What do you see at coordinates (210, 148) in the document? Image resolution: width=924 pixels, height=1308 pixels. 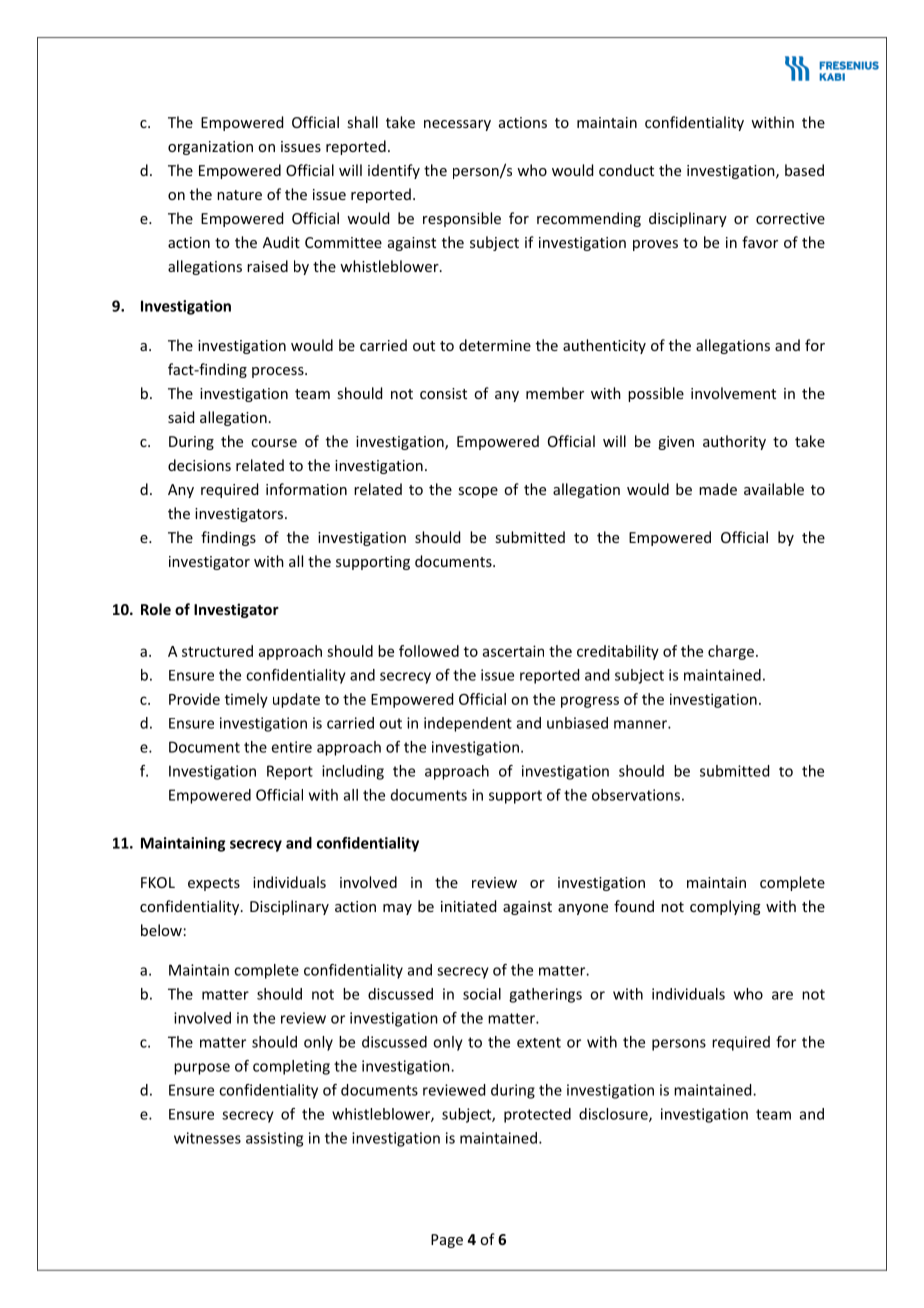 I see `organization` at bounding box center [210, 148].
